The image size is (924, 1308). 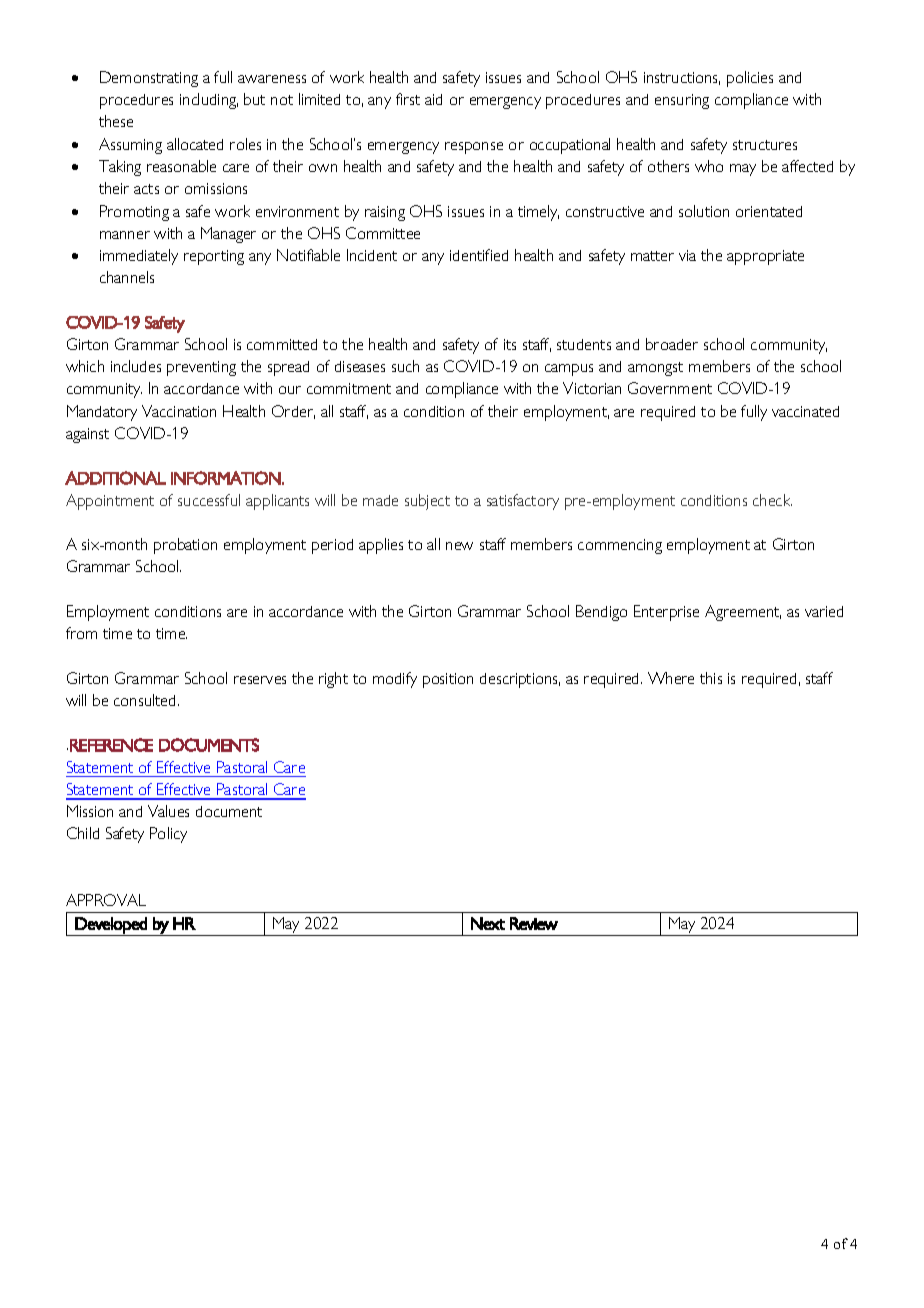 I want to click on including, so click(x=209, y=101).
